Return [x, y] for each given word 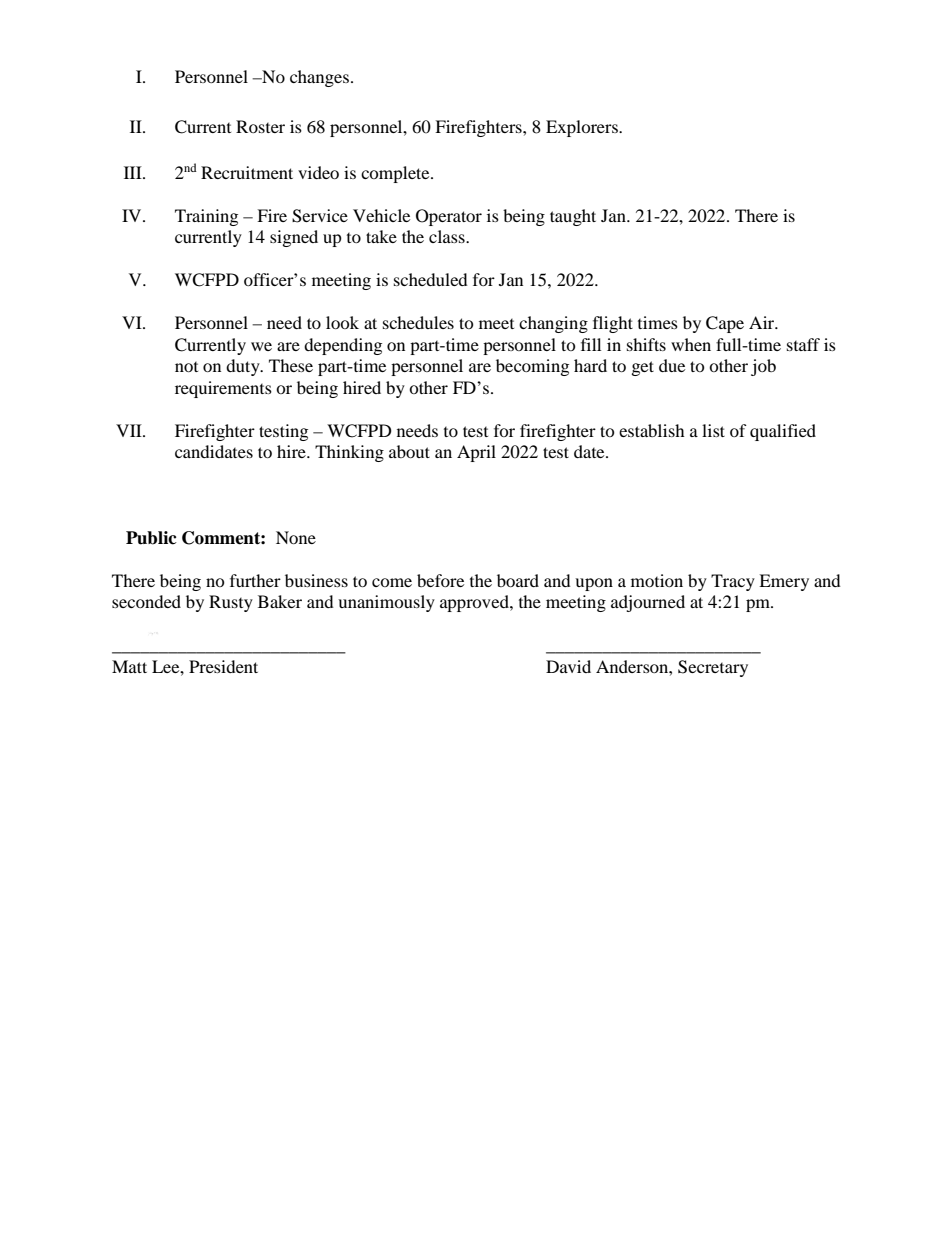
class [448, 236]
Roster [260, 126]
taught [573, 217]
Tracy [733, 582]
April [476, 453]
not [186, 367]
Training [206, 217]
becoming [532, 367]
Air [763, 322]
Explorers [583, 128]
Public [151, 538]
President [223, 666]
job [763, 367]
